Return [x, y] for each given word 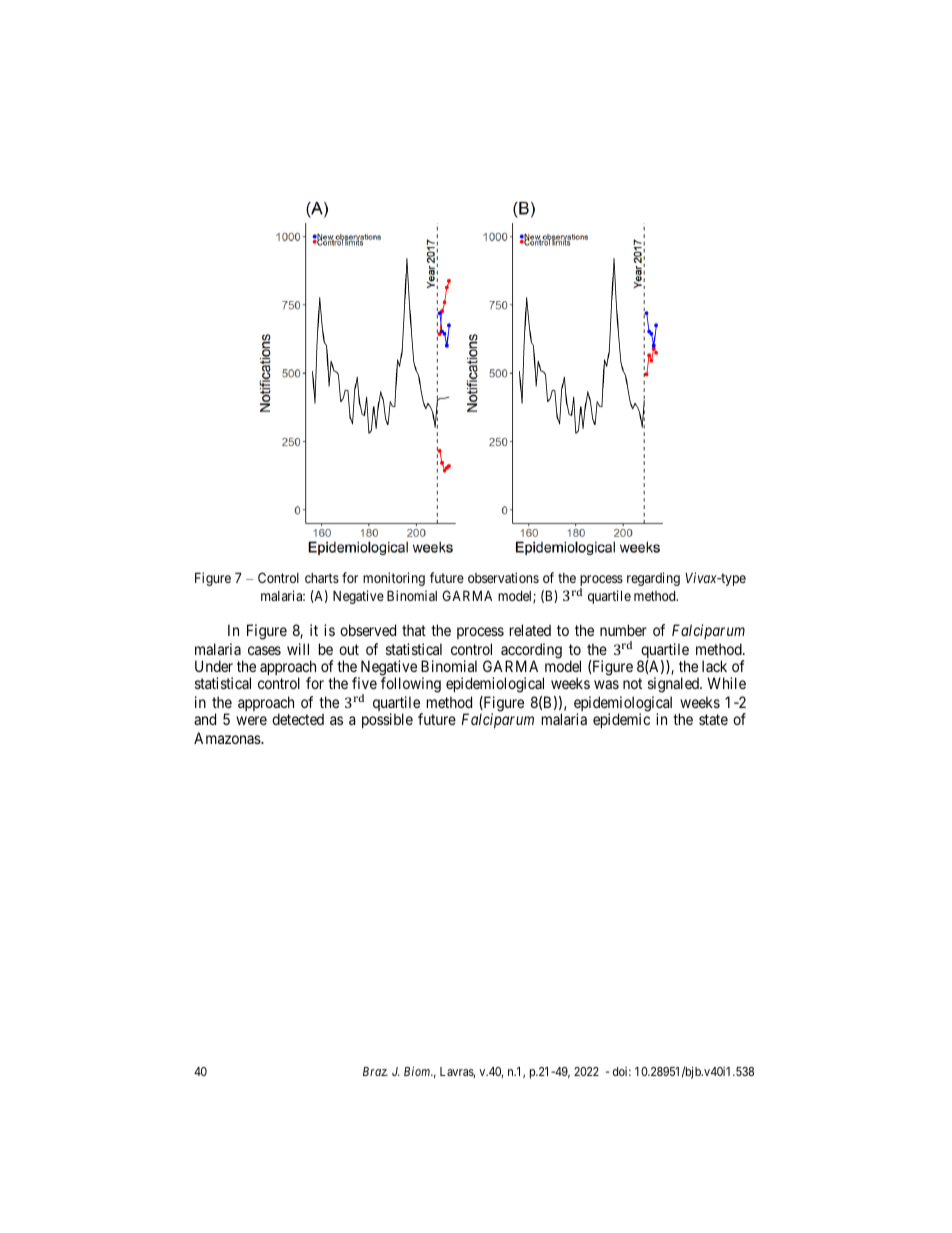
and [205, 719]
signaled [675, 685]
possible [387, 720]
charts [322, 578]
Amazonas [228, 738]
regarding [653, 579]
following [411, 685]
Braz [375, 1071]
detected [298, 719]
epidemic [621, 720]
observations [503, 577]
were [251, 720]
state [713, 719]
